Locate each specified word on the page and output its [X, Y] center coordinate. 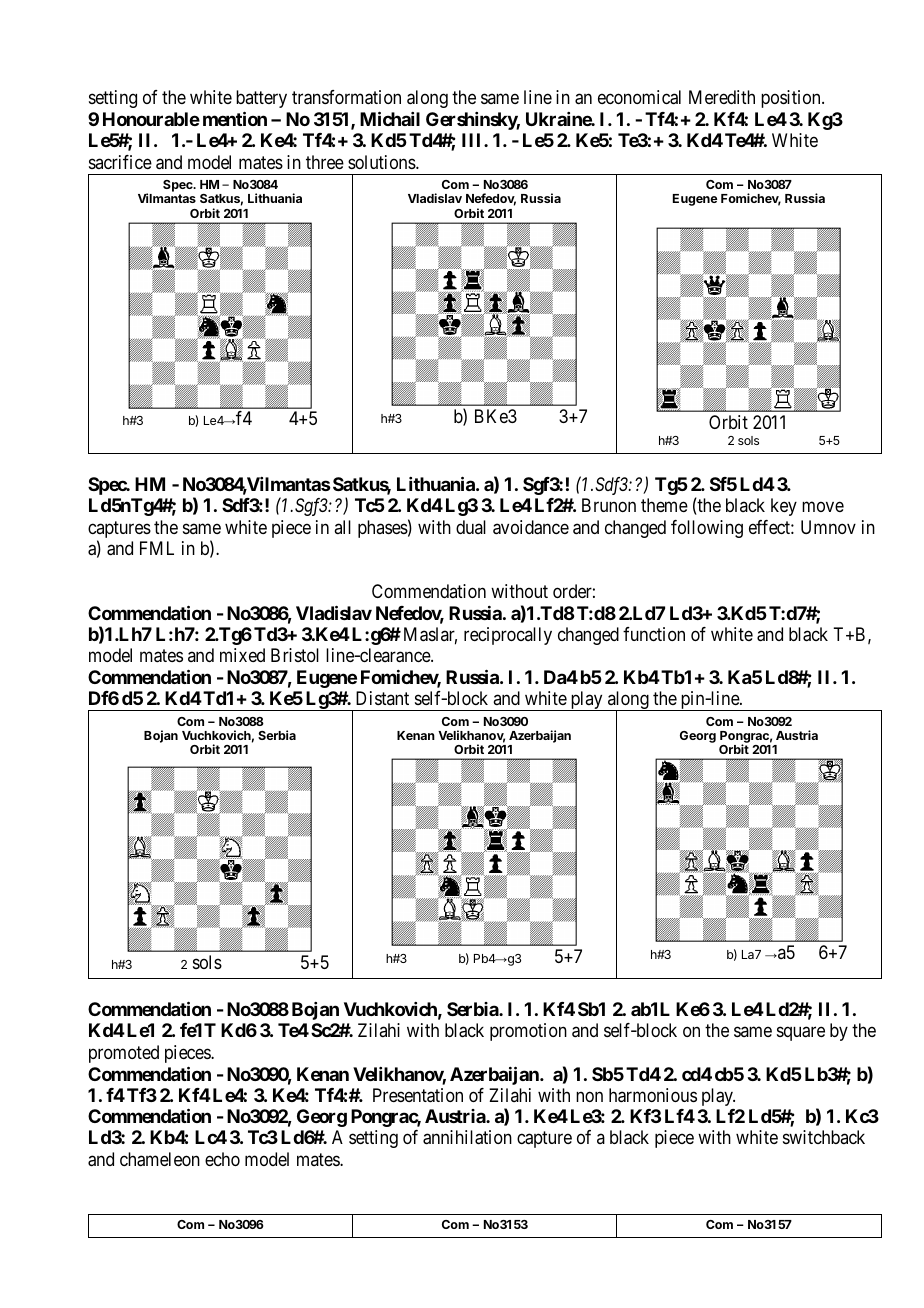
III [473, 140]
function [654, 634]
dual [471, 527]
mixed [242, 655]
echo [222, 1159]
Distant [382, 698]
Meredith [722, 97]
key [784, 507]
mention [235, 118]
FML [157, 548]
